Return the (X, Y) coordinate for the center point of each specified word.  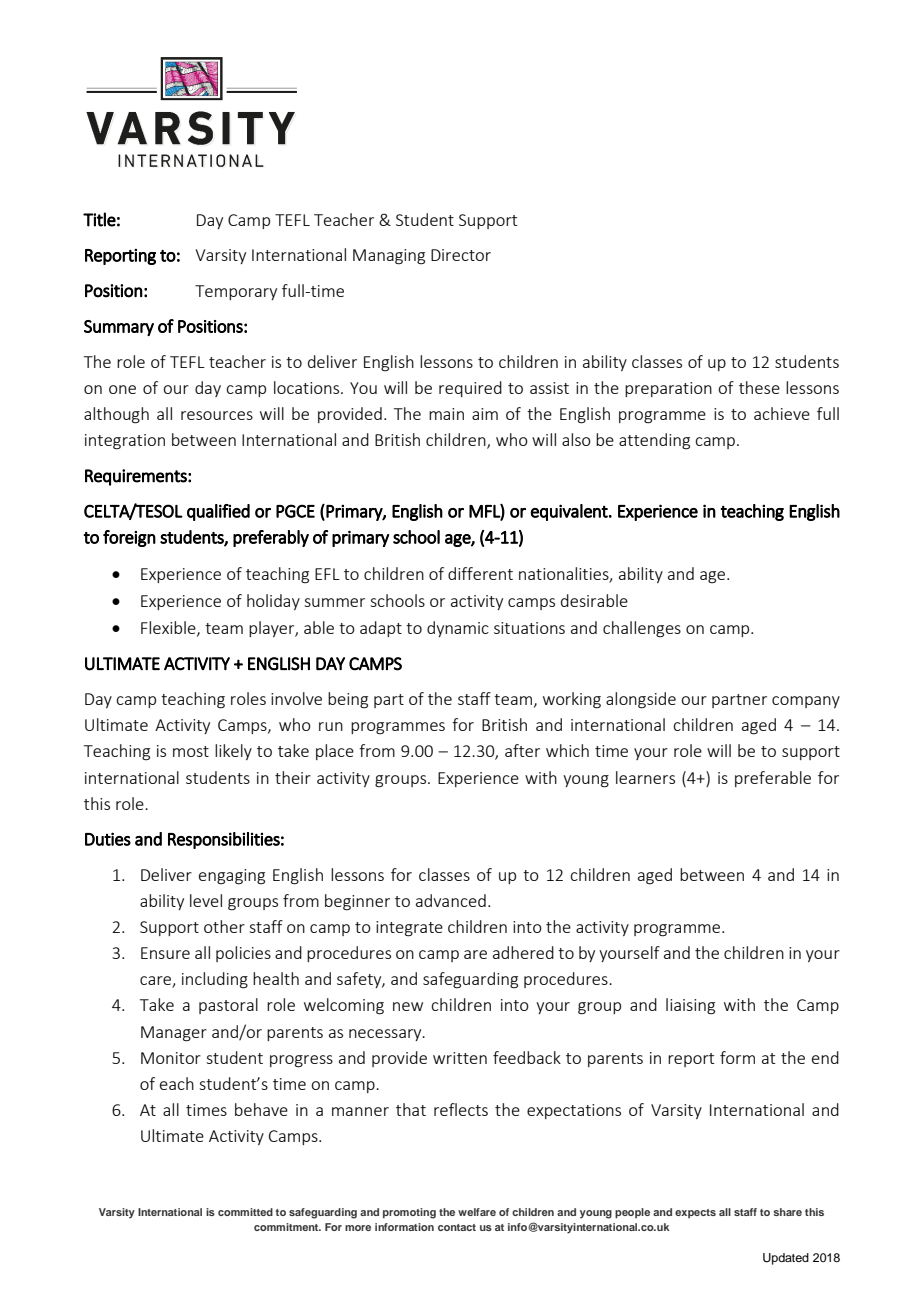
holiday (273, 602)
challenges (642, 629)
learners (645, 777)
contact (457, 1227)
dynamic (458, 629)
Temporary (236, 292)
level (206, 900)
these (759, 387)
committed (245, 1212)
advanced (451, 900)
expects (695, 1213)
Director (461, 255)
